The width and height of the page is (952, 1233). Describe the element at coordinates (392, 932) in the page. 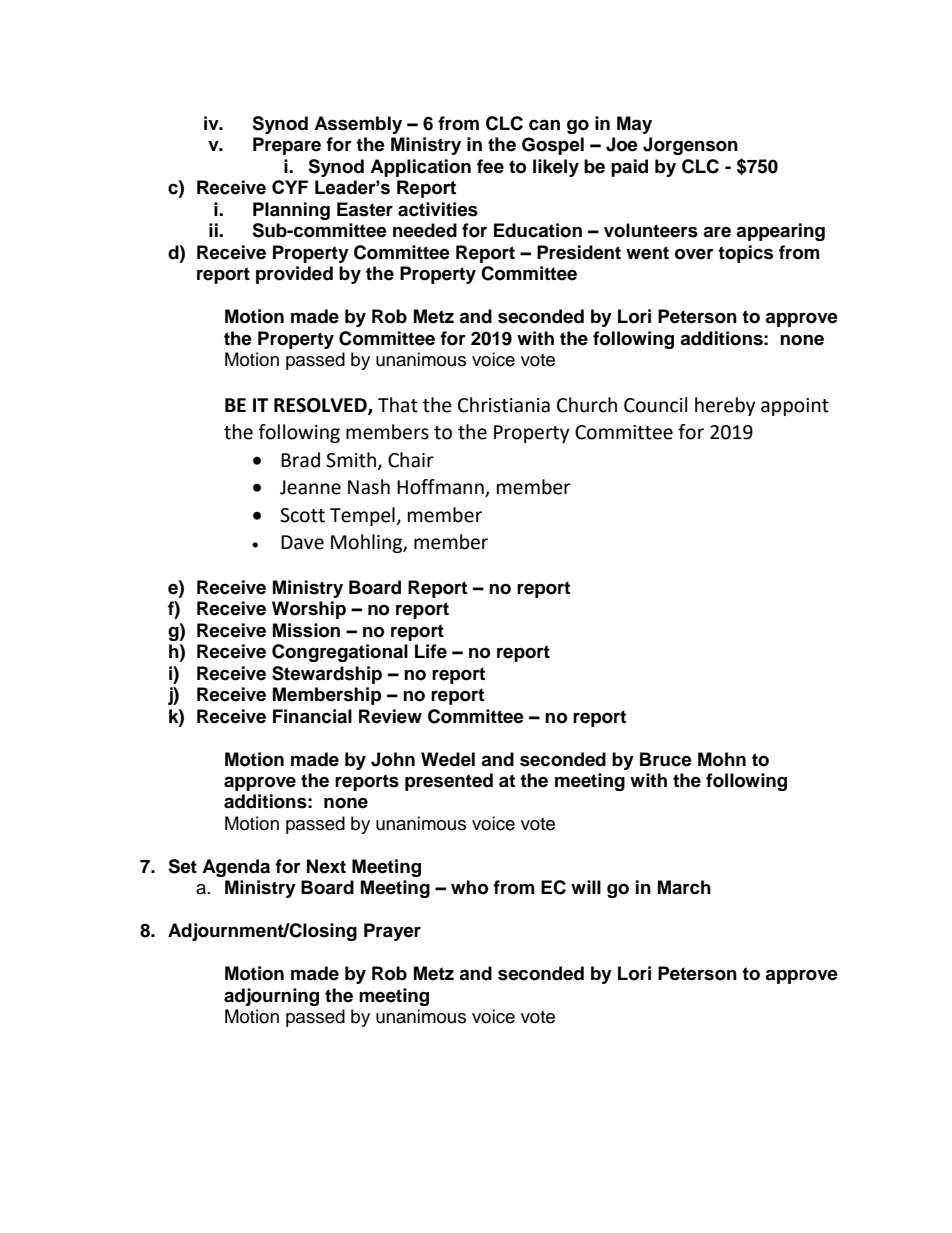

I see `Prayer` at that location.
